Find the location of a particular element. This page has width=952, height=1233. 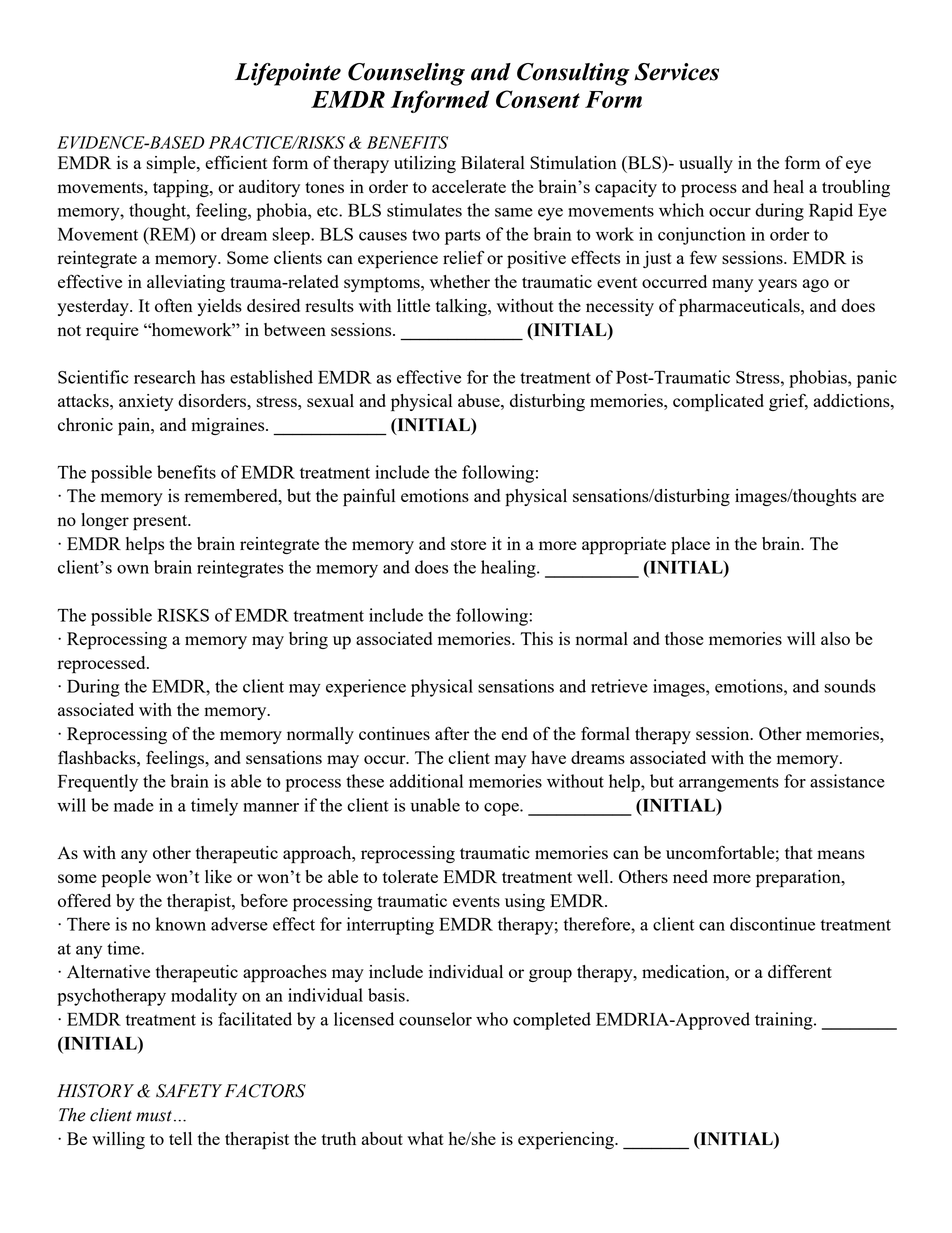

Consent is located at coordinates (538, 99).
